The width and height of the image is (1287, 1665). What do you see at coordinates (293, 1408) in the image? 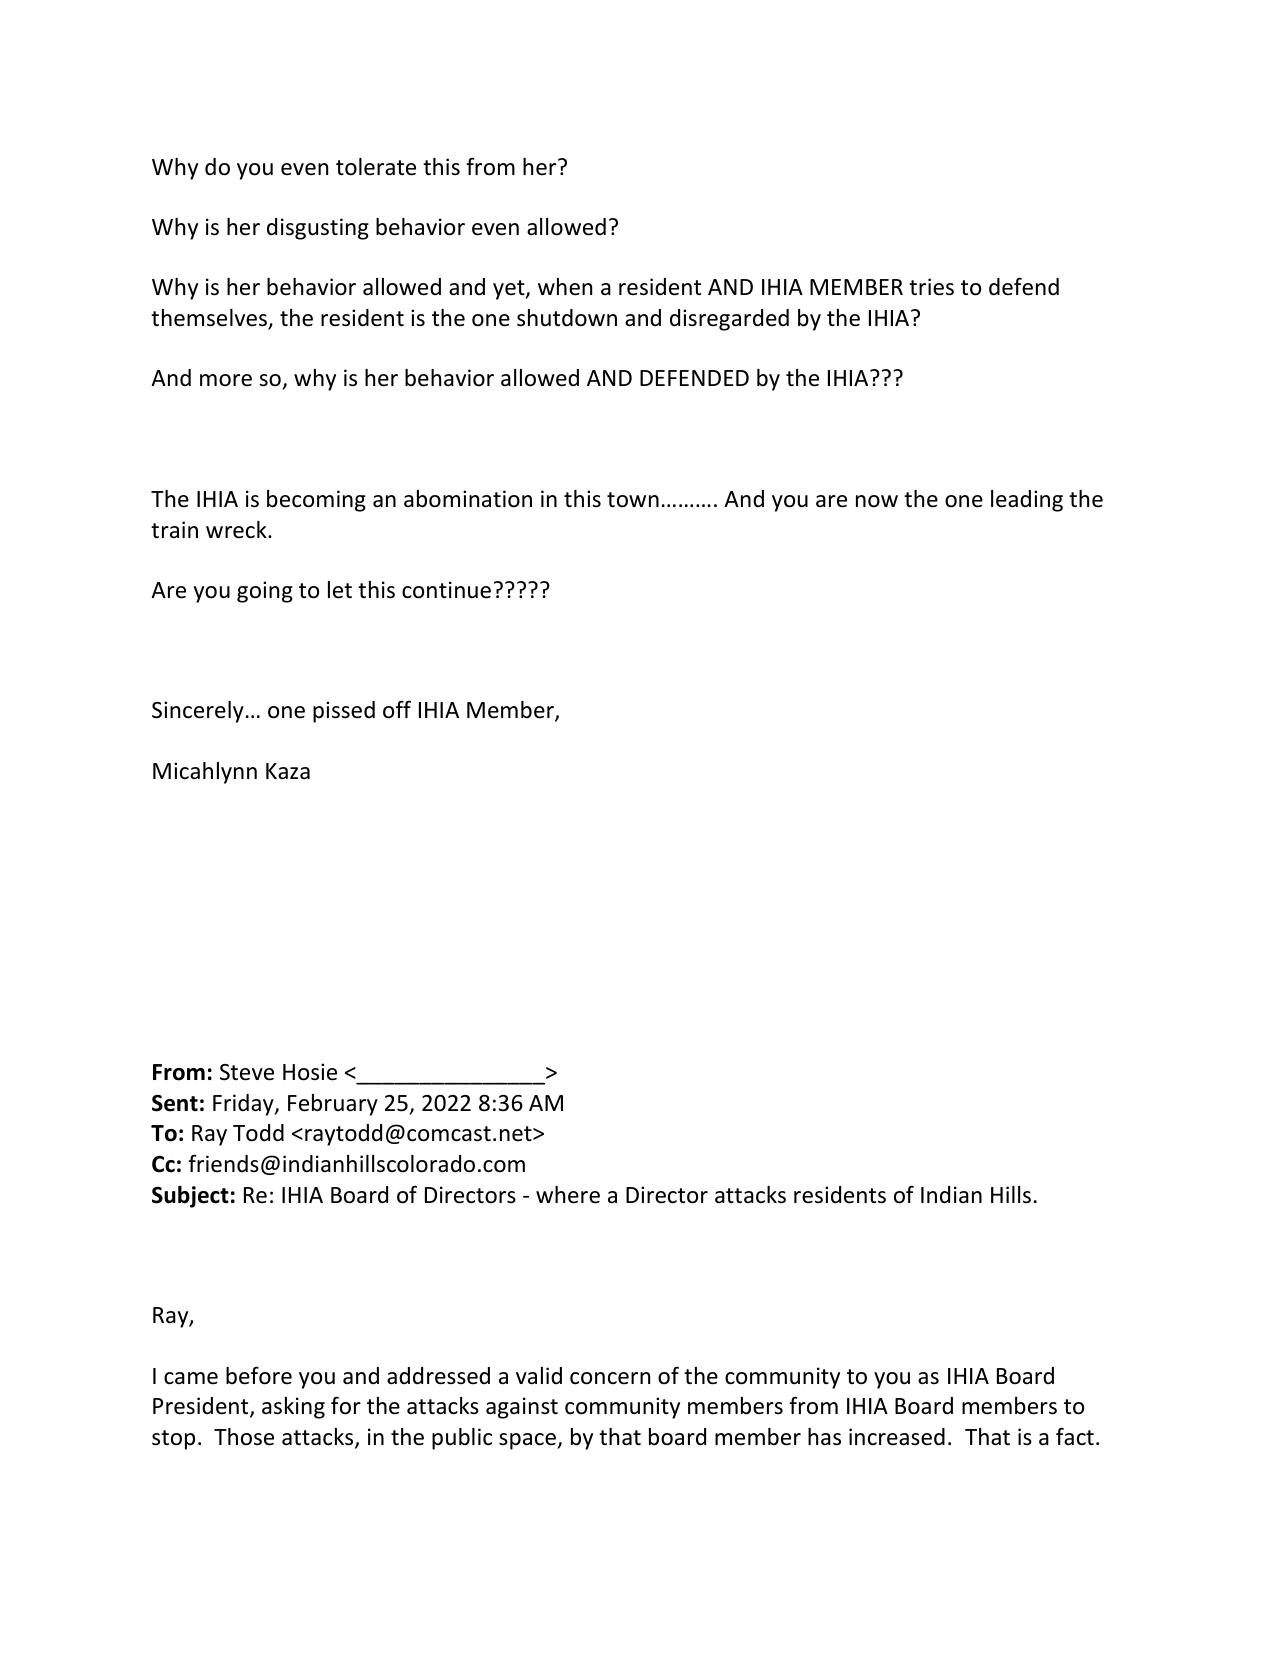
I see `asking` at bounding box center [293, 1408].
